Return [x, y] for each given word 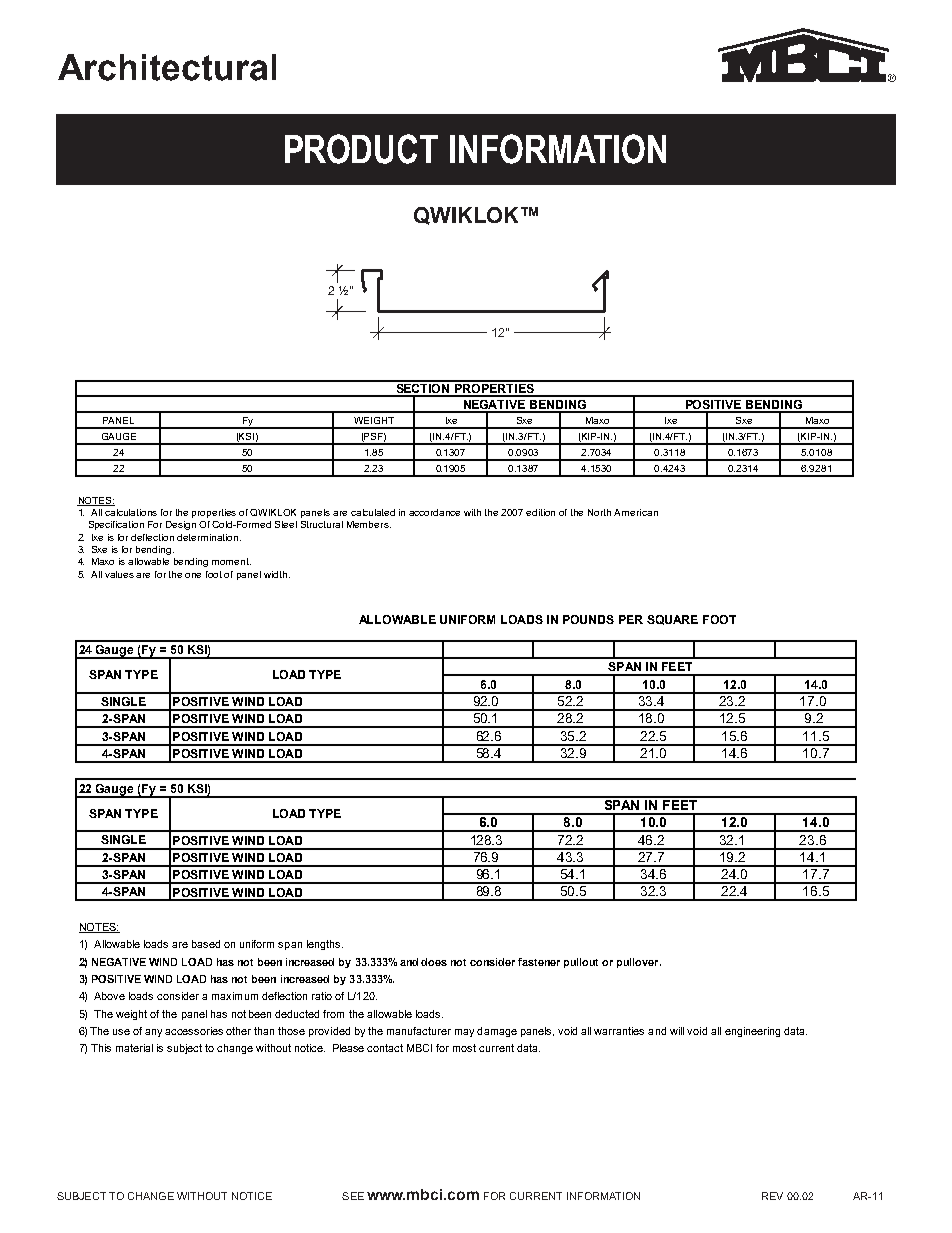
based [206, 944]
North [599, 512]
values [121, 574]
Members [369, 524]
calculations [131, 512]
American [636, 512]
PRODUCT [361, 149]
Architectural [167, 67]
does [434, 962]
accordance [434, 512]
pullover [639, 963]
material [134, 1048]
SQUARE [672, 620]
